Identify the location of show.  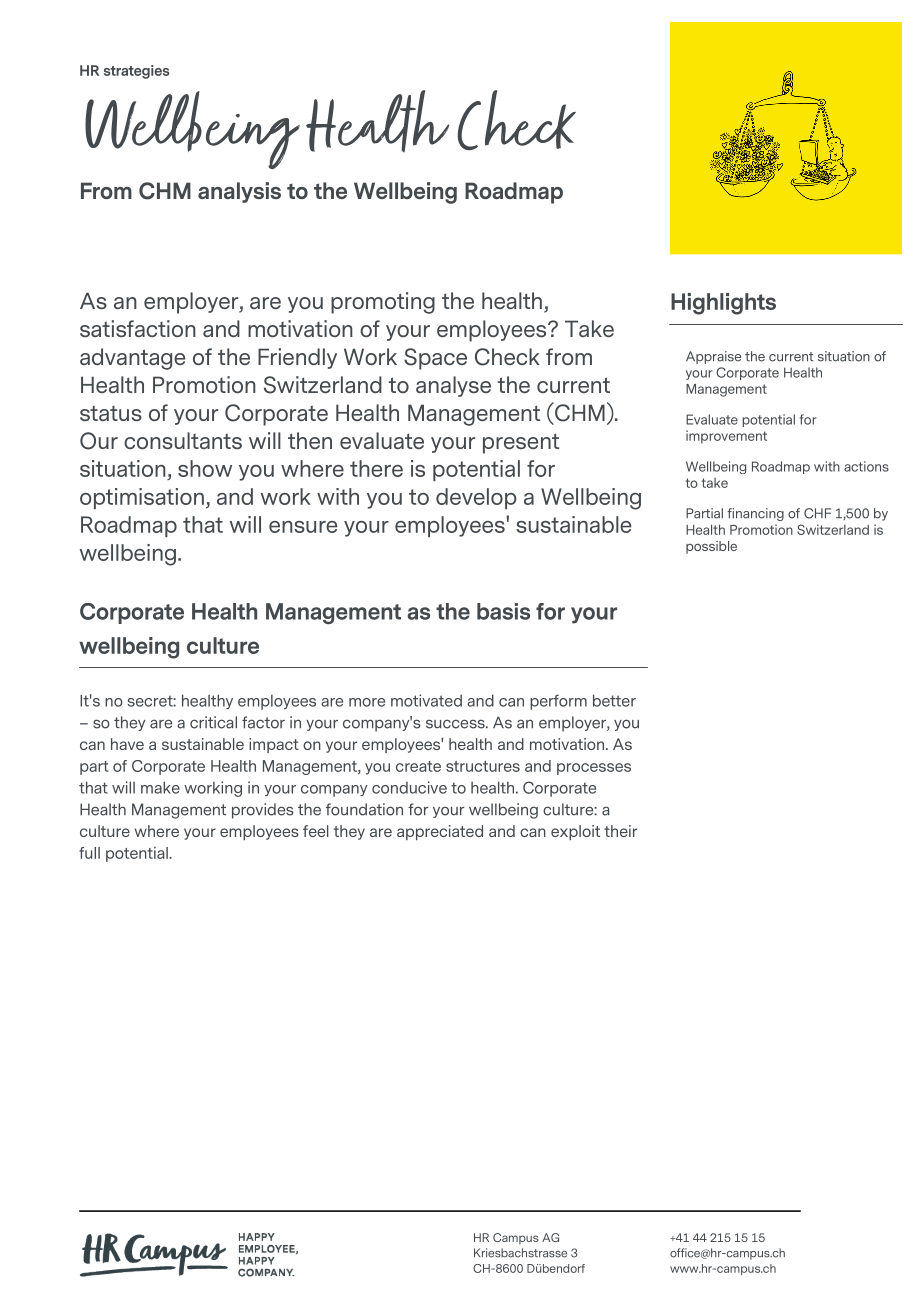
(205, 468).
